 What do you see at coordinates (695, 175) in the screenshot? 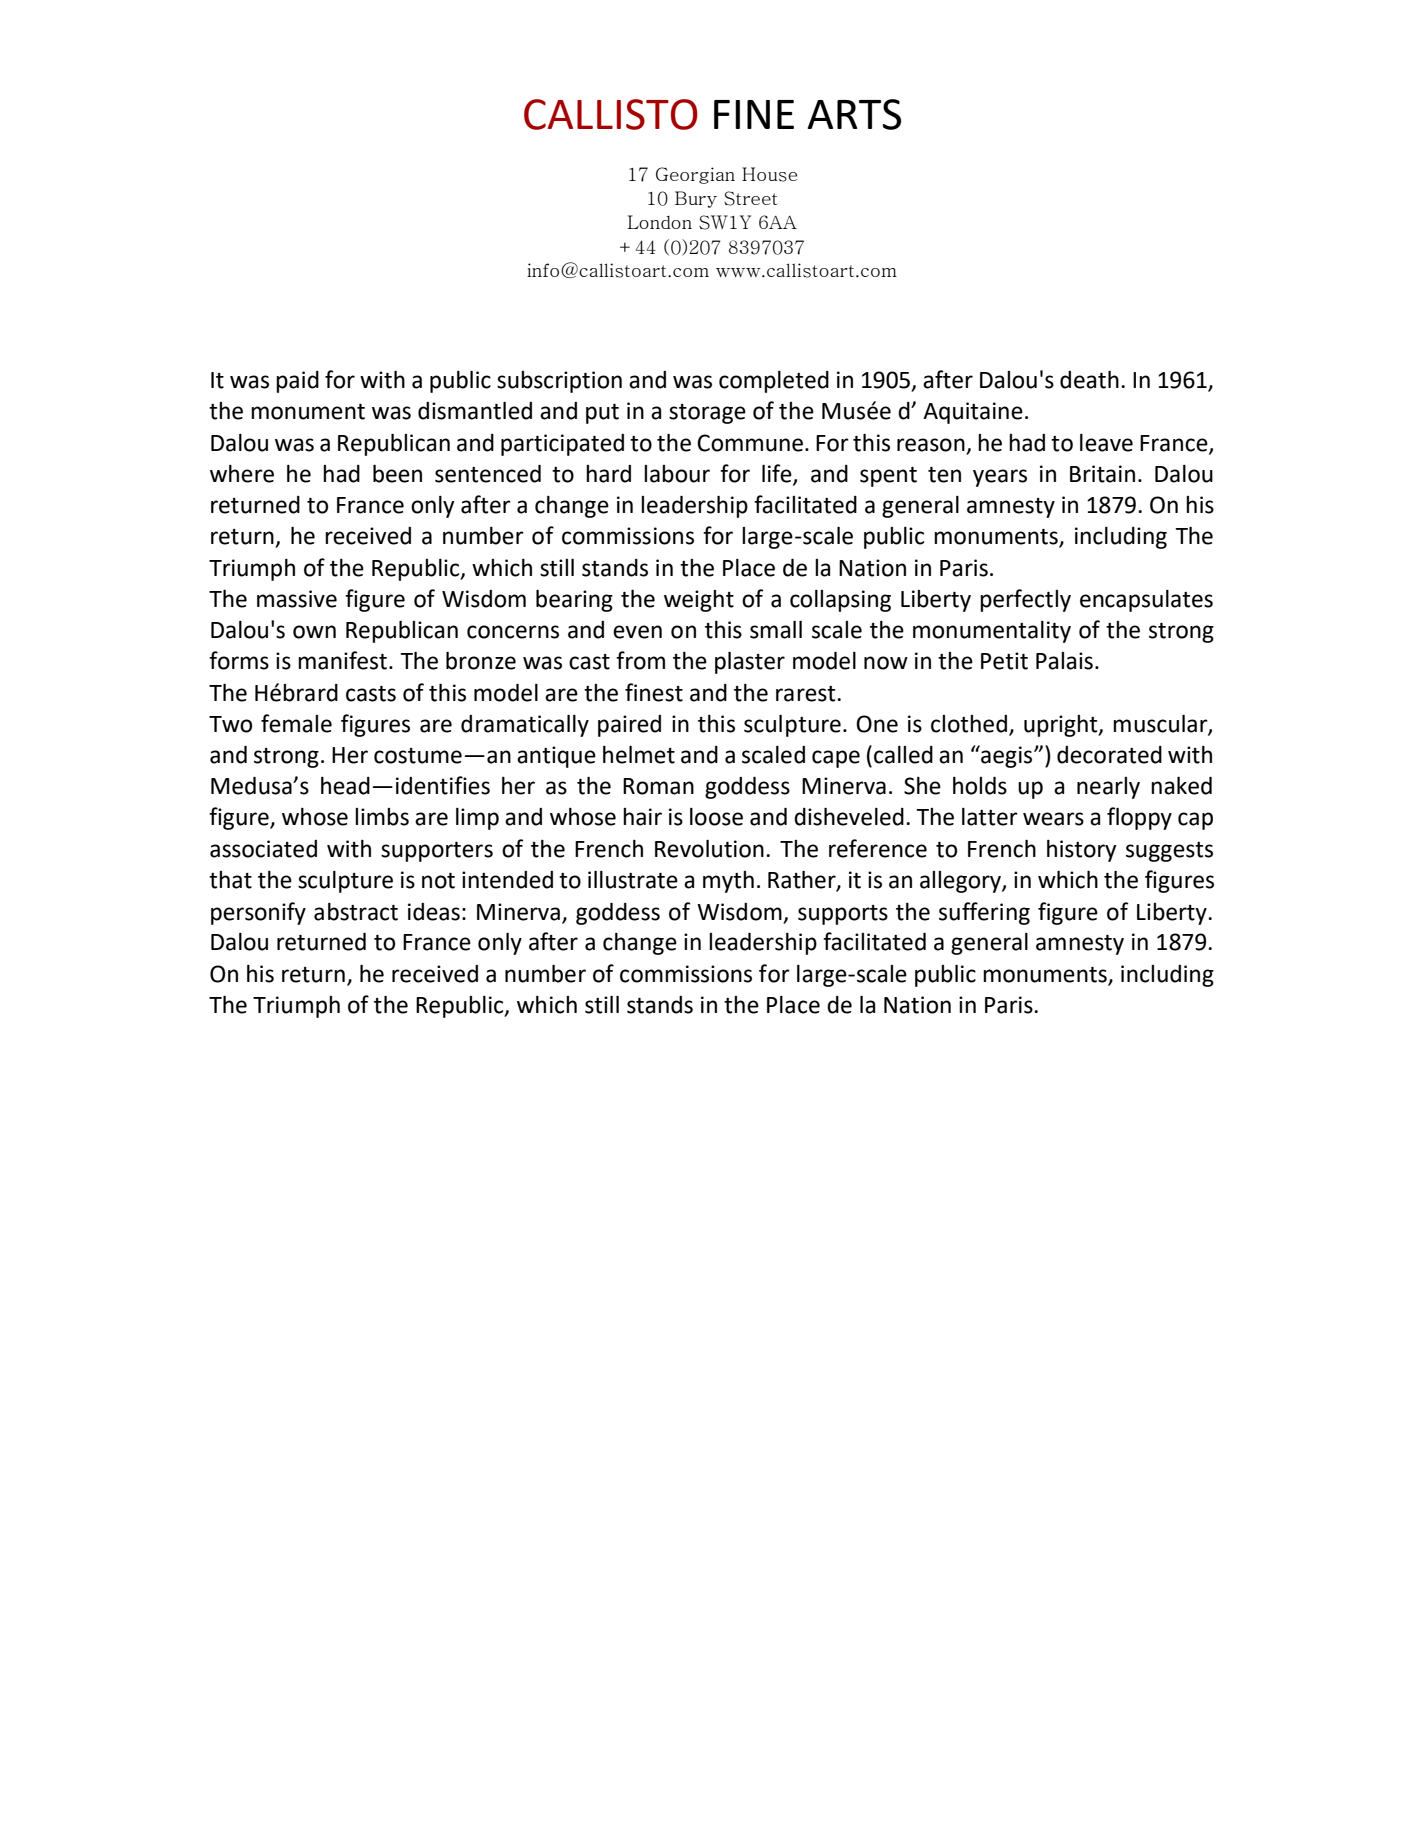
I see `Georgian` at bounding box center [695, 175].
